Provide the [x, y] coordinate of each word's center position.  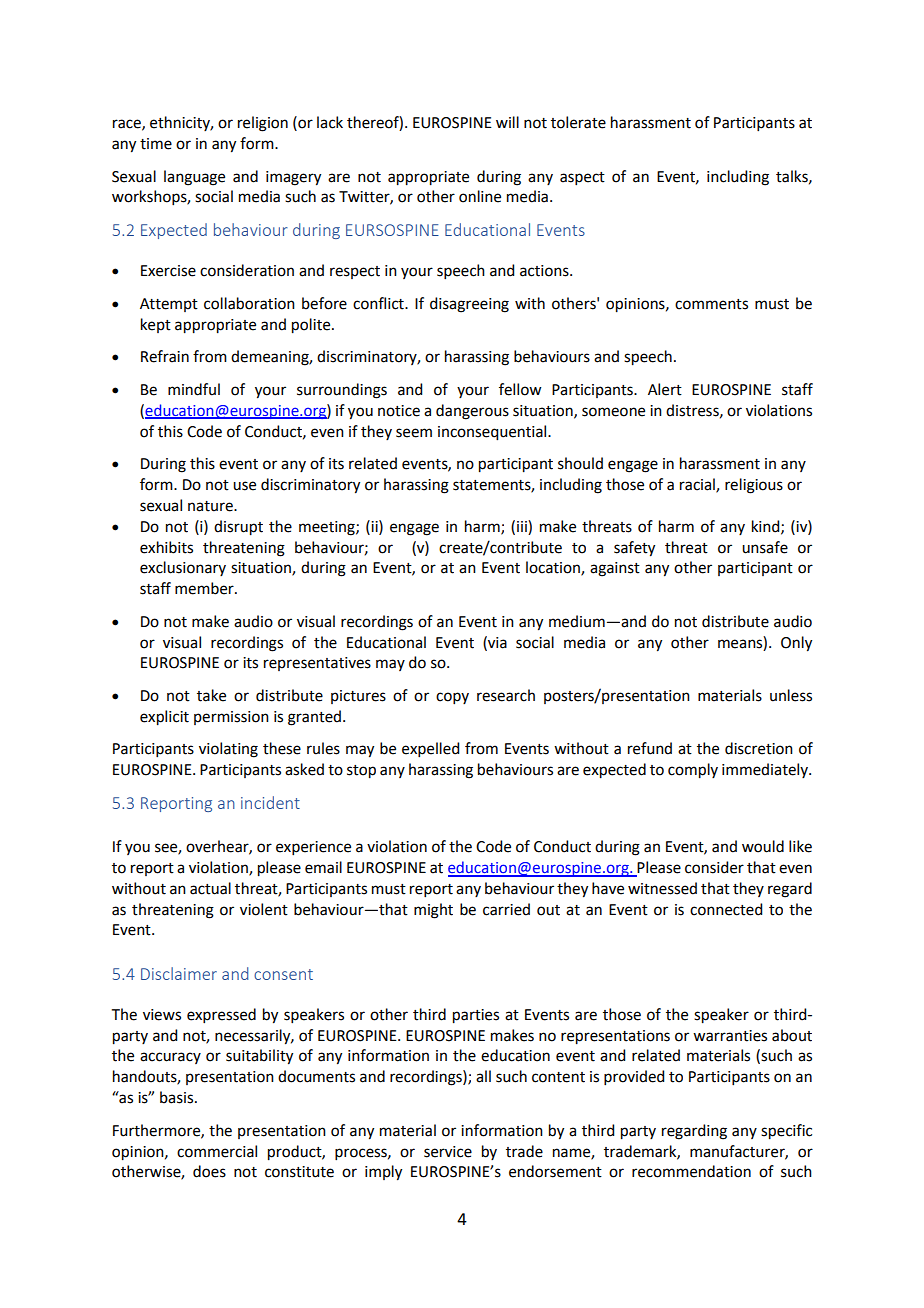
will [507, 122]
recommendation [691, 1171]
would [763, 846]
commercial [217, 1151]
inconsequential [493, 433]
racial [698, 485]
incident [270, 802]
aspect [582, 178]
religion [263, 124]
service [448, 1152]
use [244, 486]
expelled [430, 749]
